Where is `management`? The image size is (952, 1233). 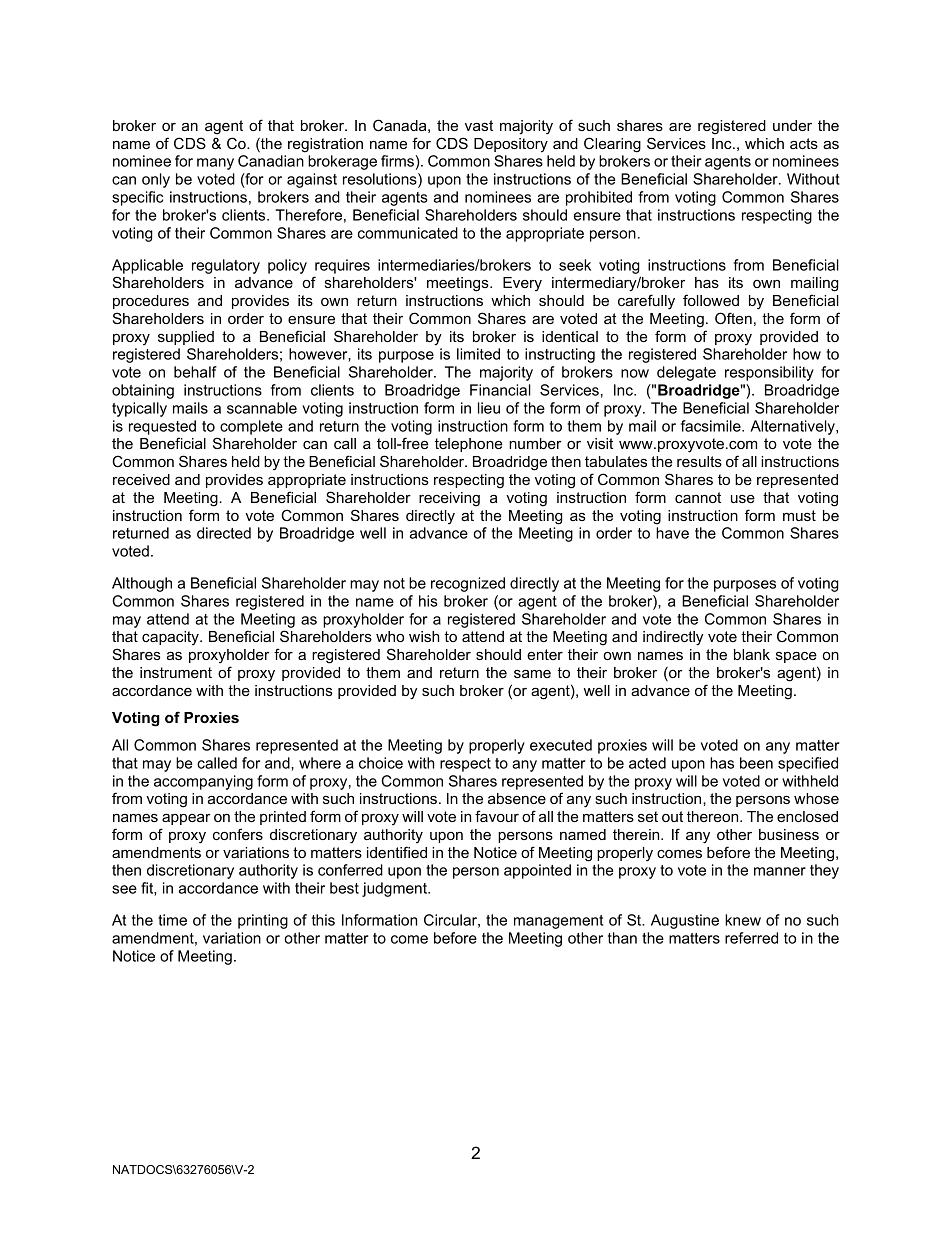 management is located at coordinates (558, 922).
